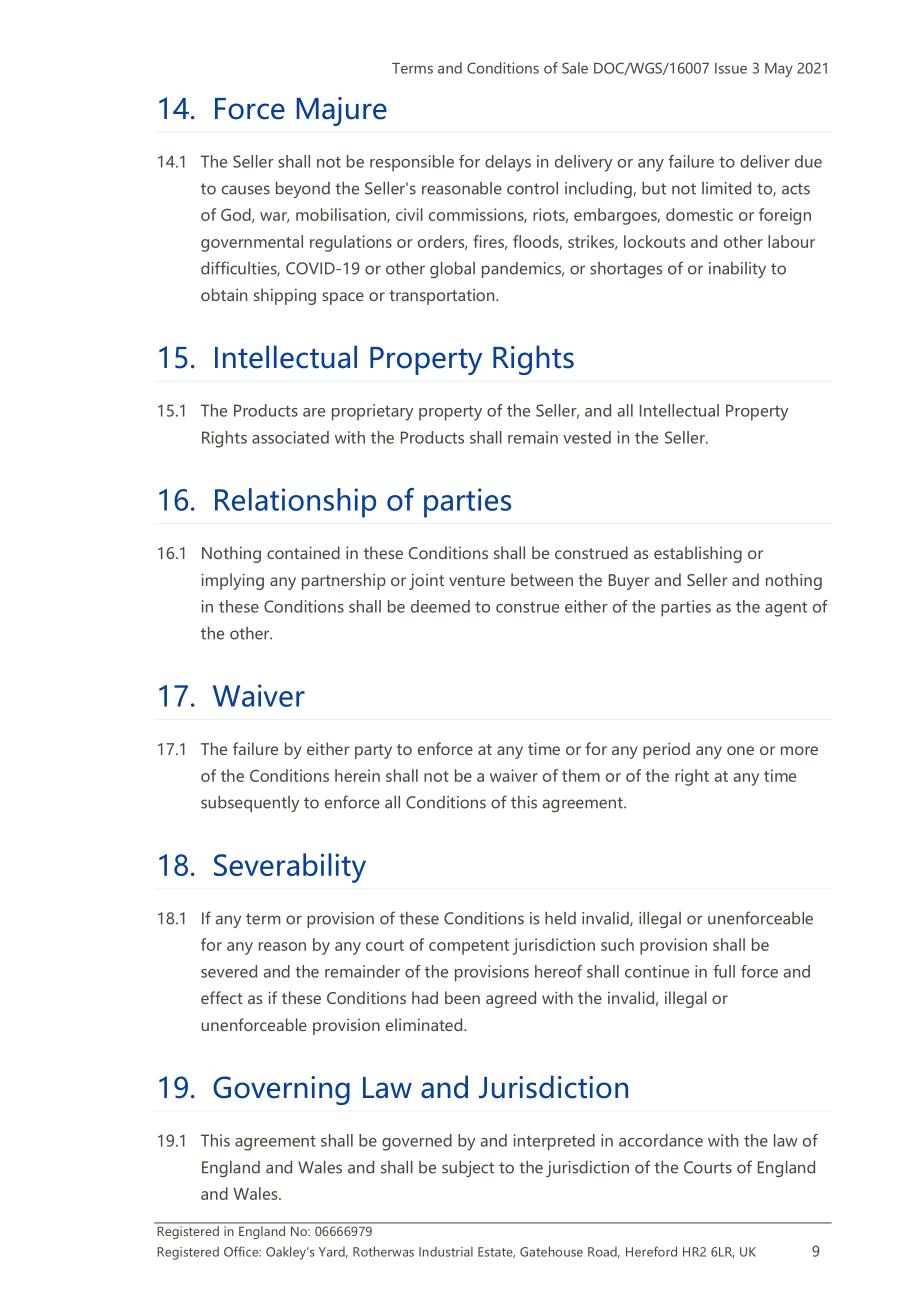 The image size is (924, 1308). I want to click on delays, so click(508, 163).
